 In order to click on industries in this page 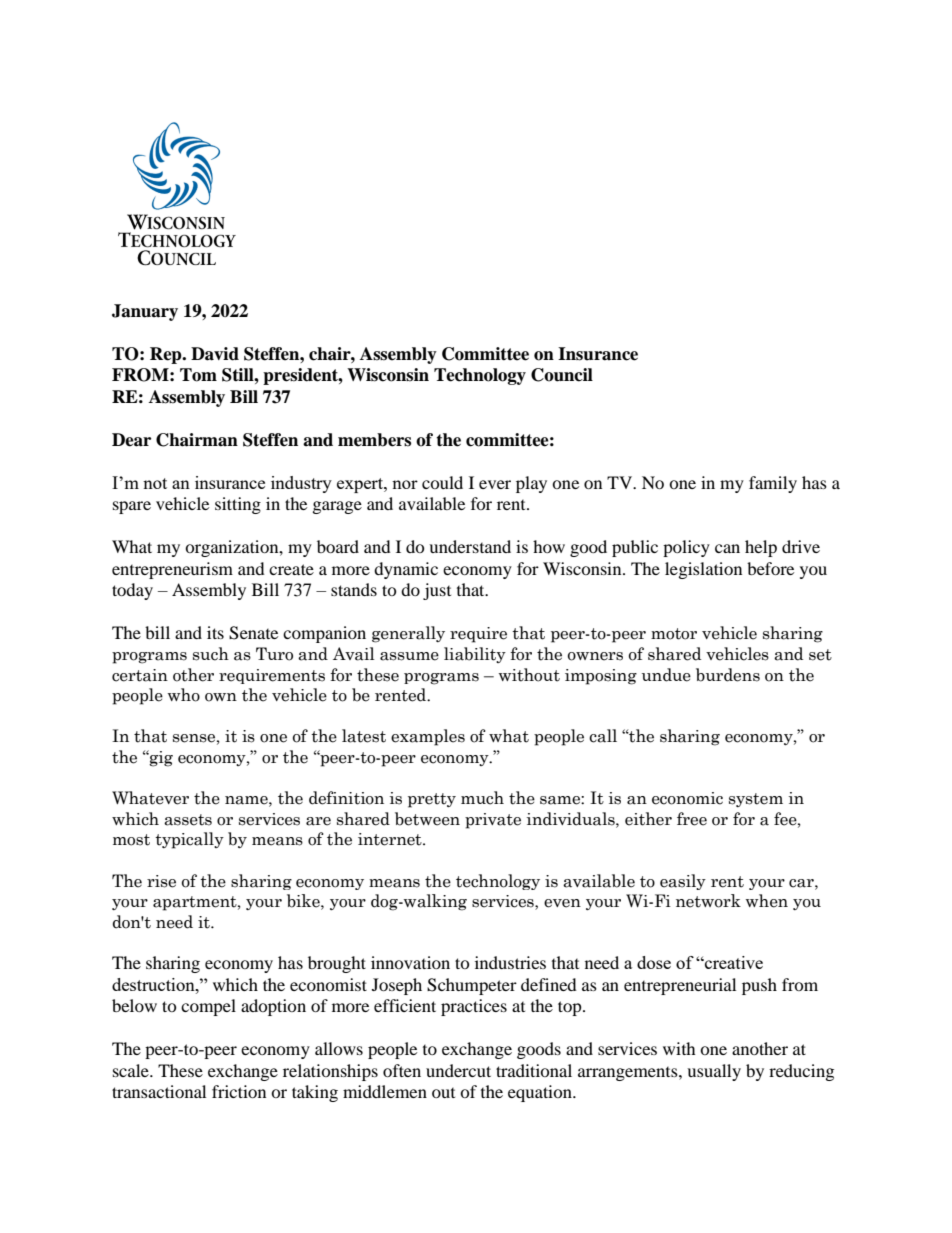, I will do `click(510, 962)`.
